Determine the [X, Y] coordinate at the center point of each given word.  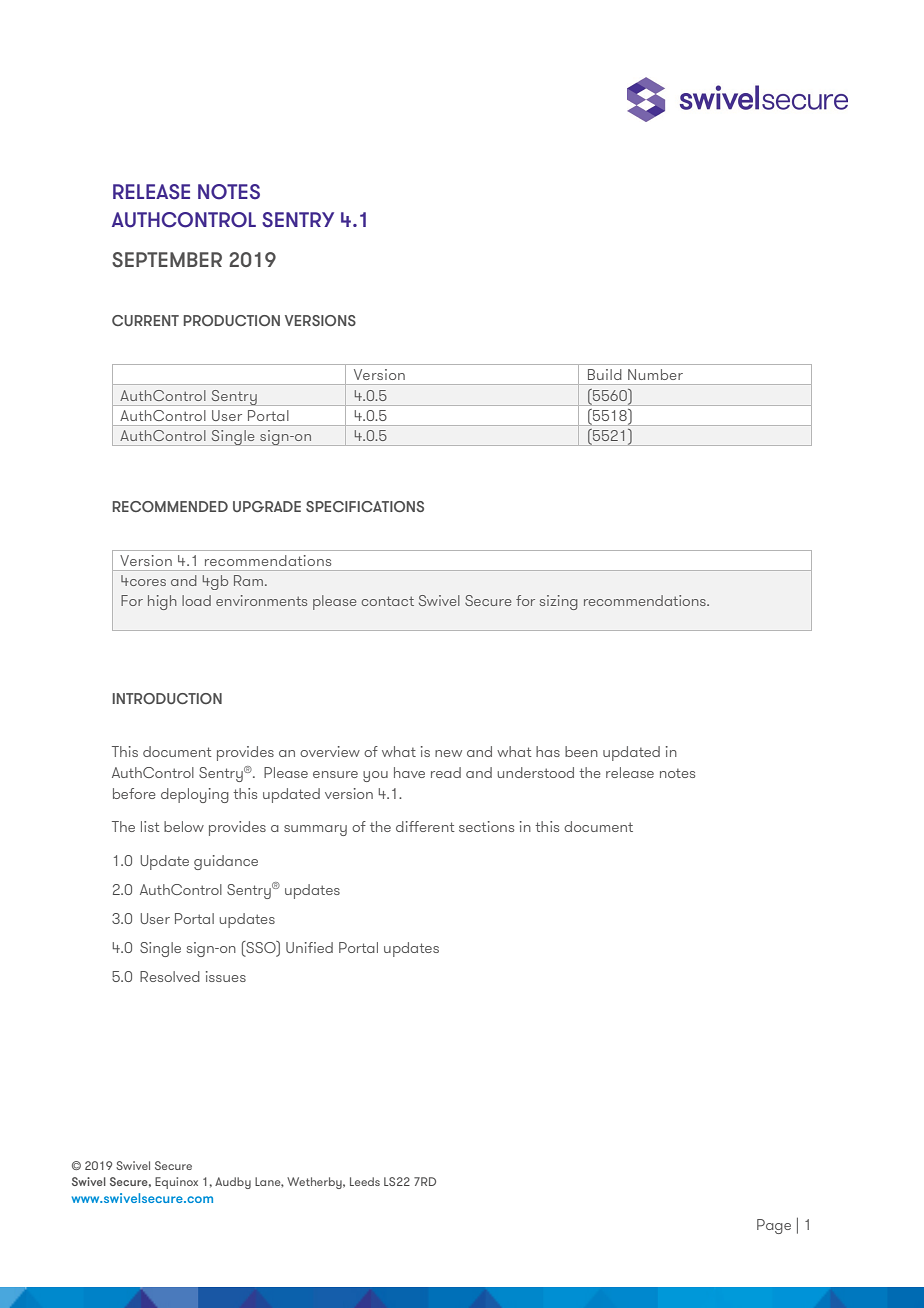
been [581, 751]
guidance [226, 862]
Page [774, 1226]
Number [655, 374]
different [425, 826]
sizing [559, 602]
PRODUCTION [232, 320]
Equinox [176, 1183]
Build [605, 374]
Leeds [365, 1181]
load [196, 600]
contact [387, 601]
